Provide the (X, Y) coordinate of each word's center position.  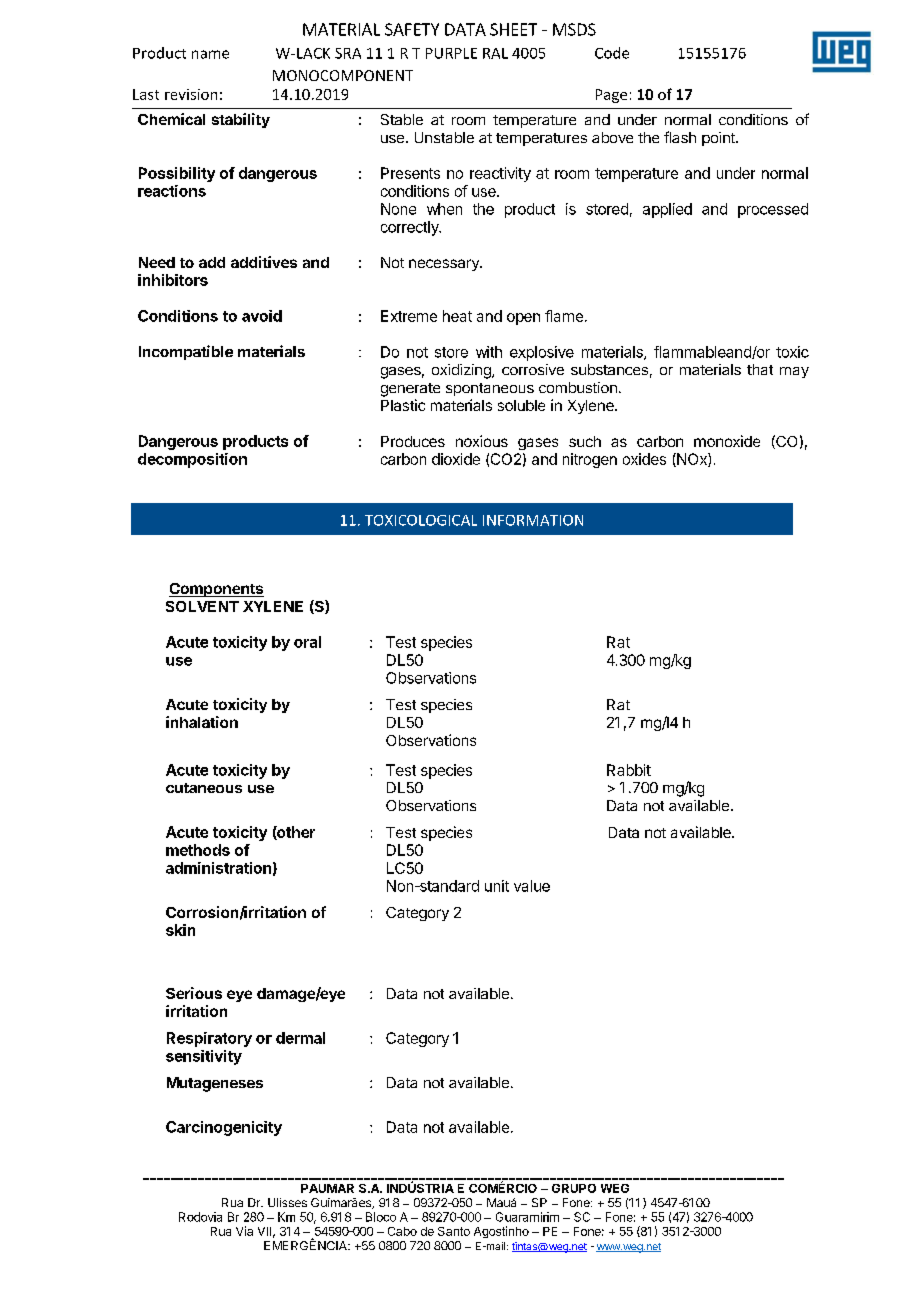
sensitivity (204, 1057)
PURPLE (451, 53)
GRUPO (574, 1188)
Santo (454, 1231)
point (719, 139)
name (210, 54)
